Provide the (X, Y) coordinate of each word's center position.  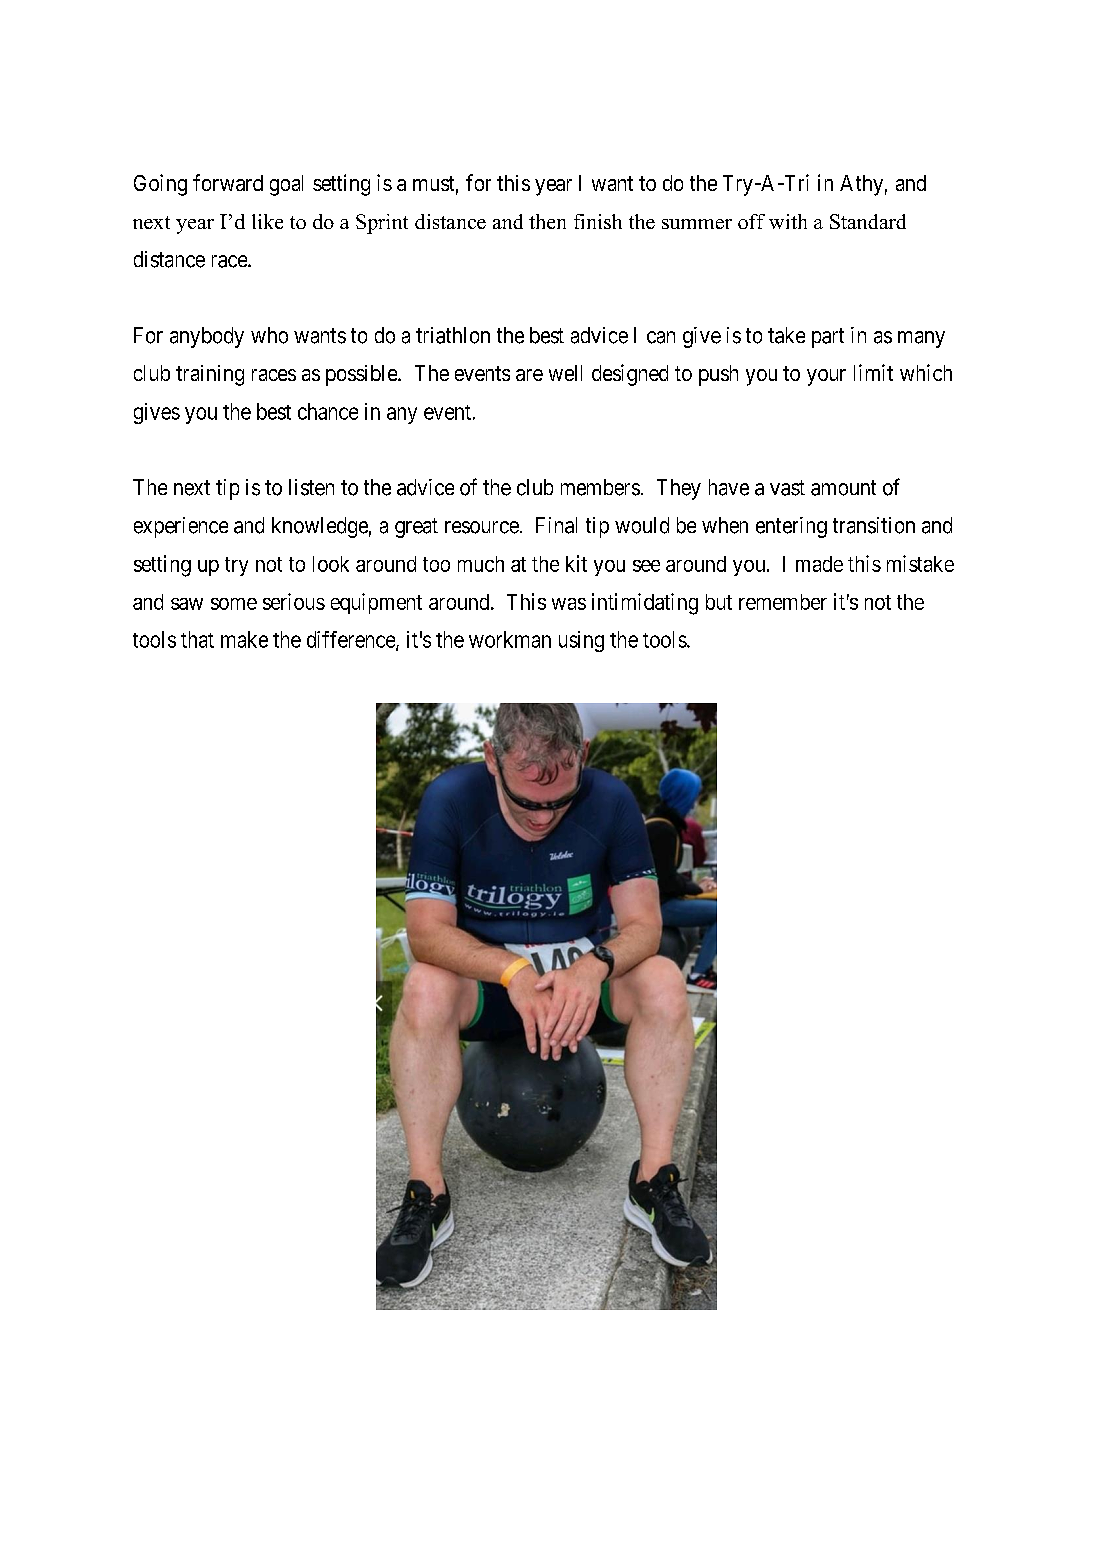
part (828, 338)
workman (510, 639)
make (244, 639)
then (547, 221)
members (600, 487)
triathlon (453, 335)
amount (843, 488)
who (269, 335)
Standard (868, 221)
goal (286, 185)
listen (311, 487)
